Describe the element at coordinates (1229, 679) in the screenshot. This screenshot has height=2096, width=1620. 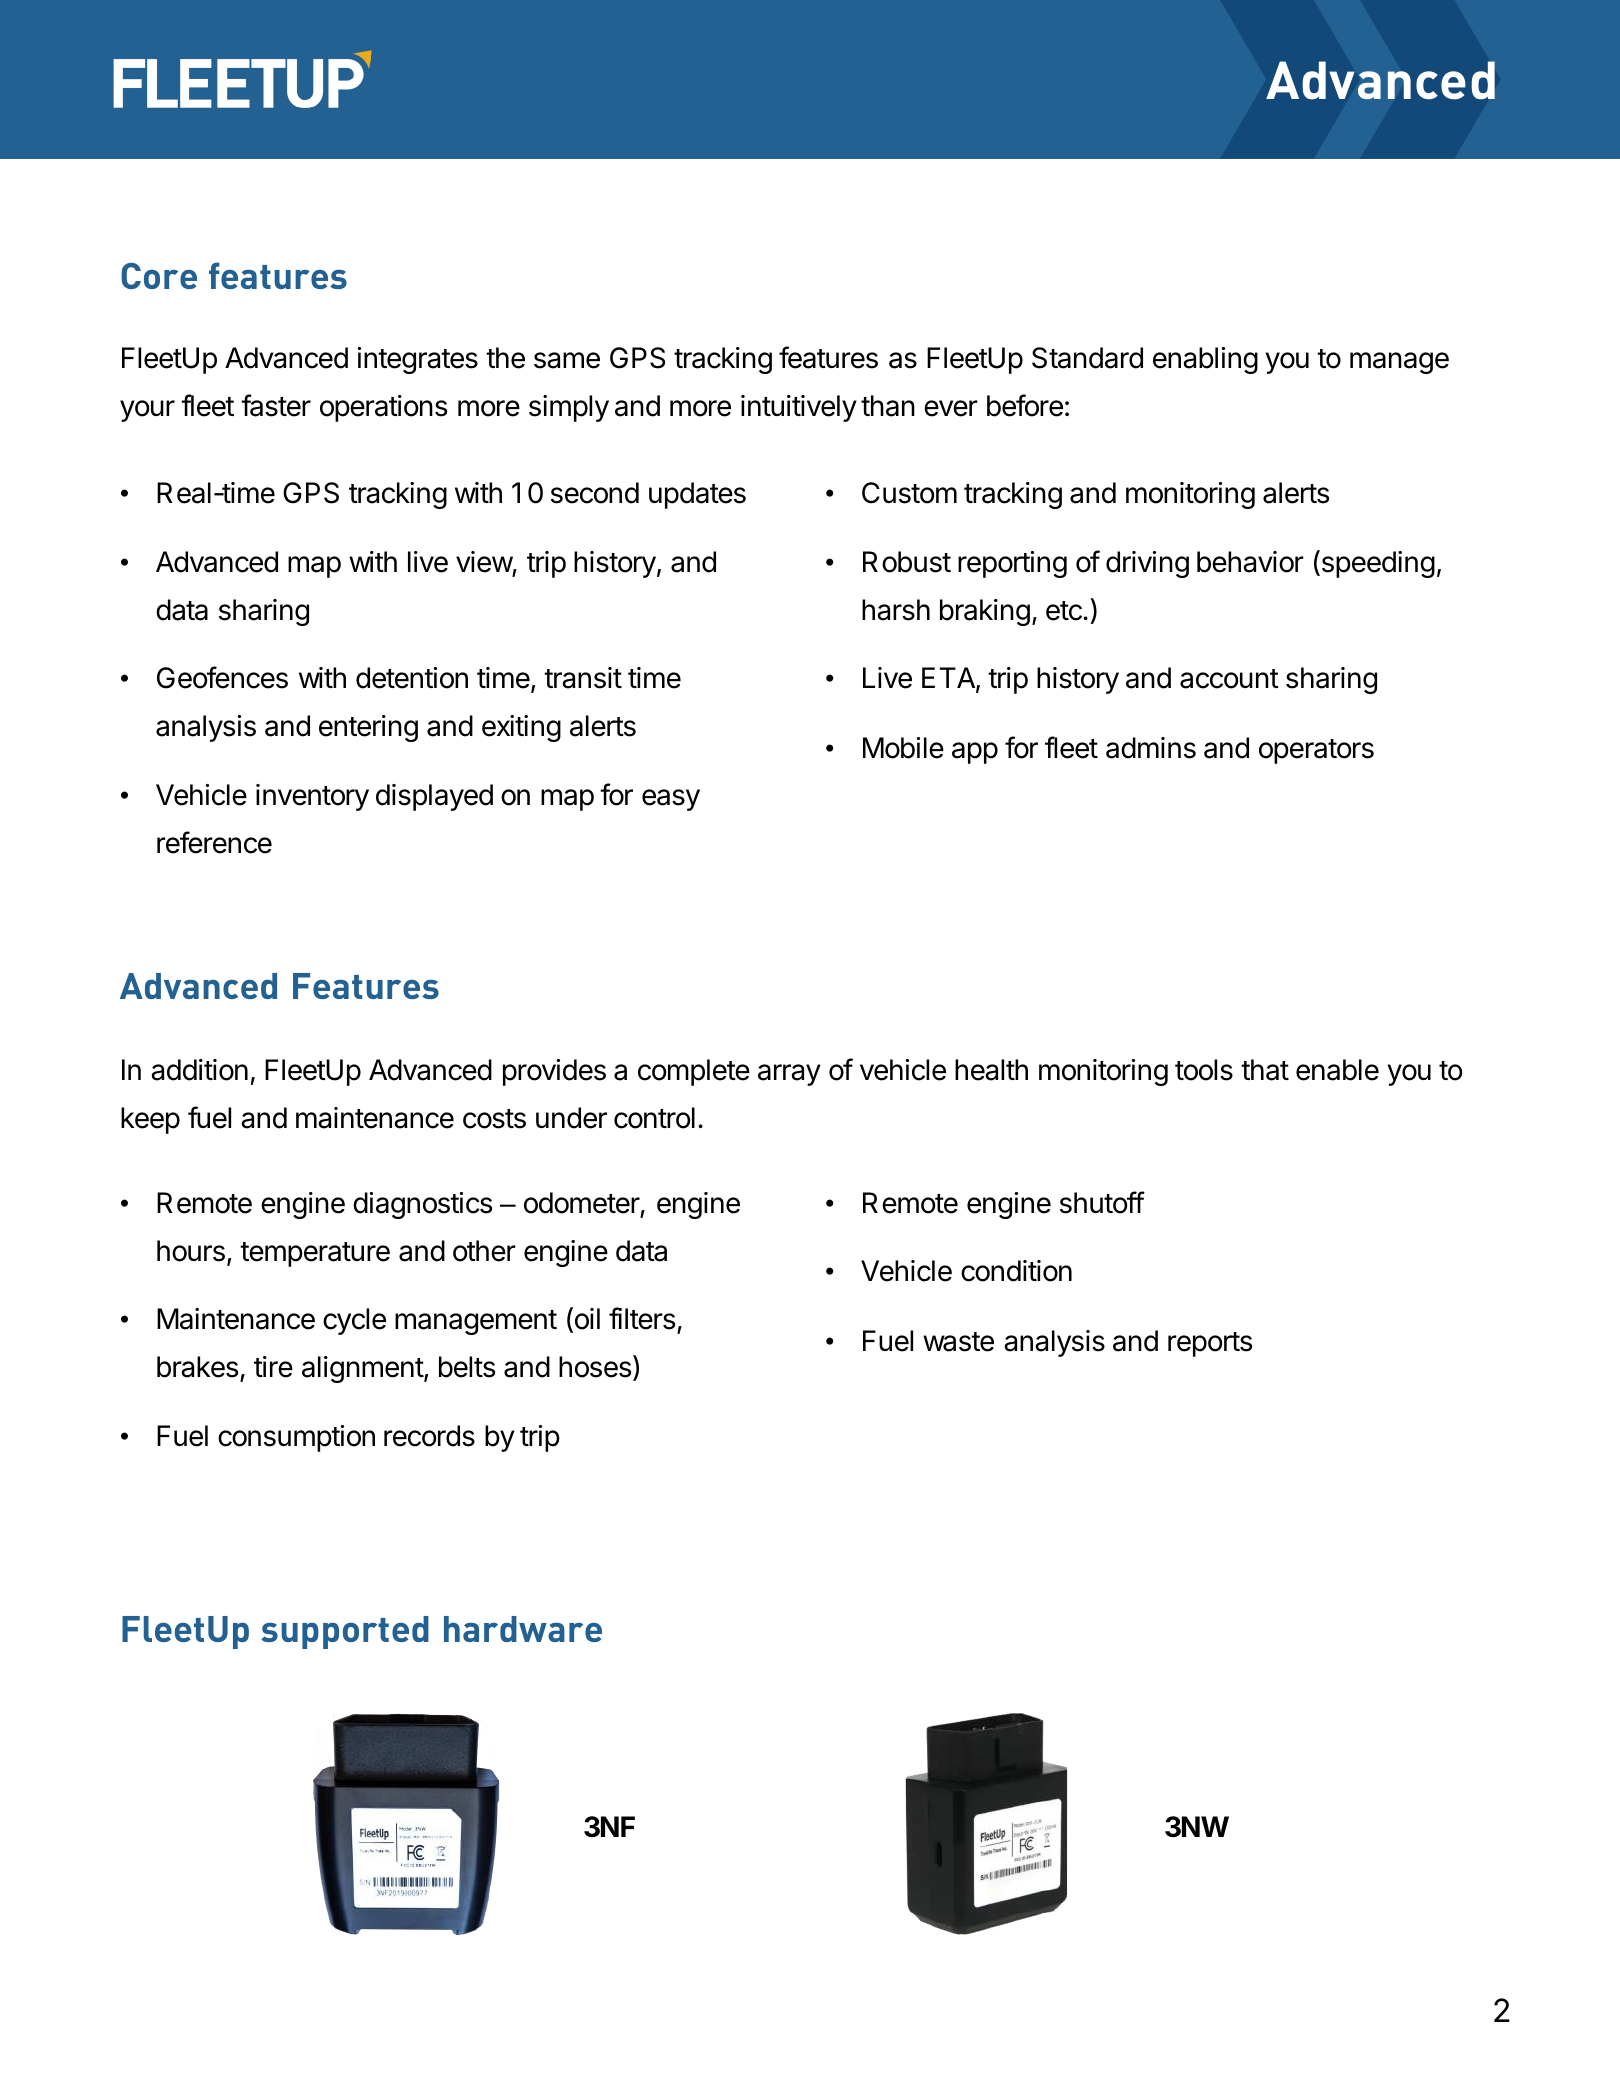
I see `account` at that location.
